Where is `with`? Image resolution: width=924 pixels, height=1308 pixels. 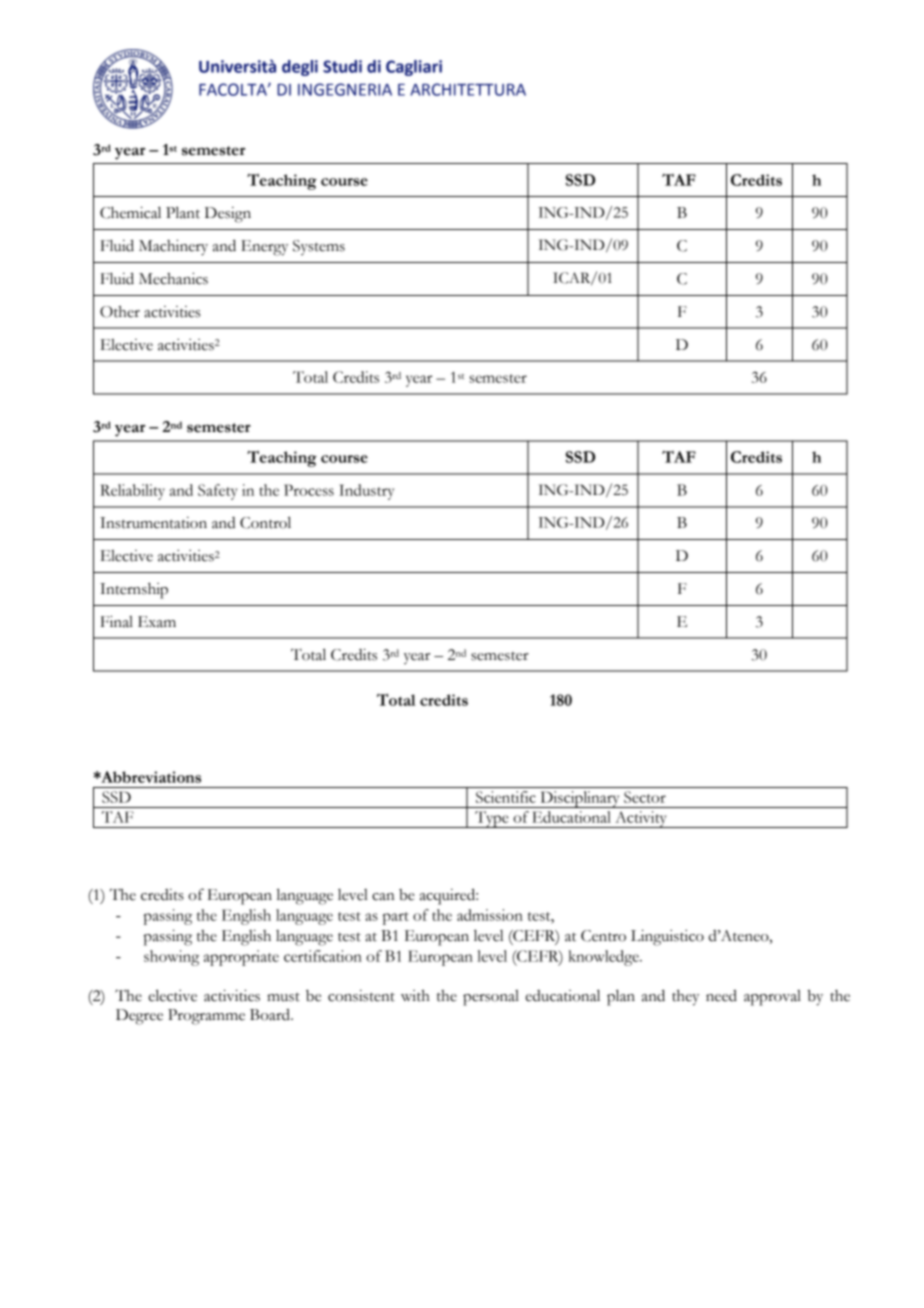
with is located at coordinates (415, 996).
